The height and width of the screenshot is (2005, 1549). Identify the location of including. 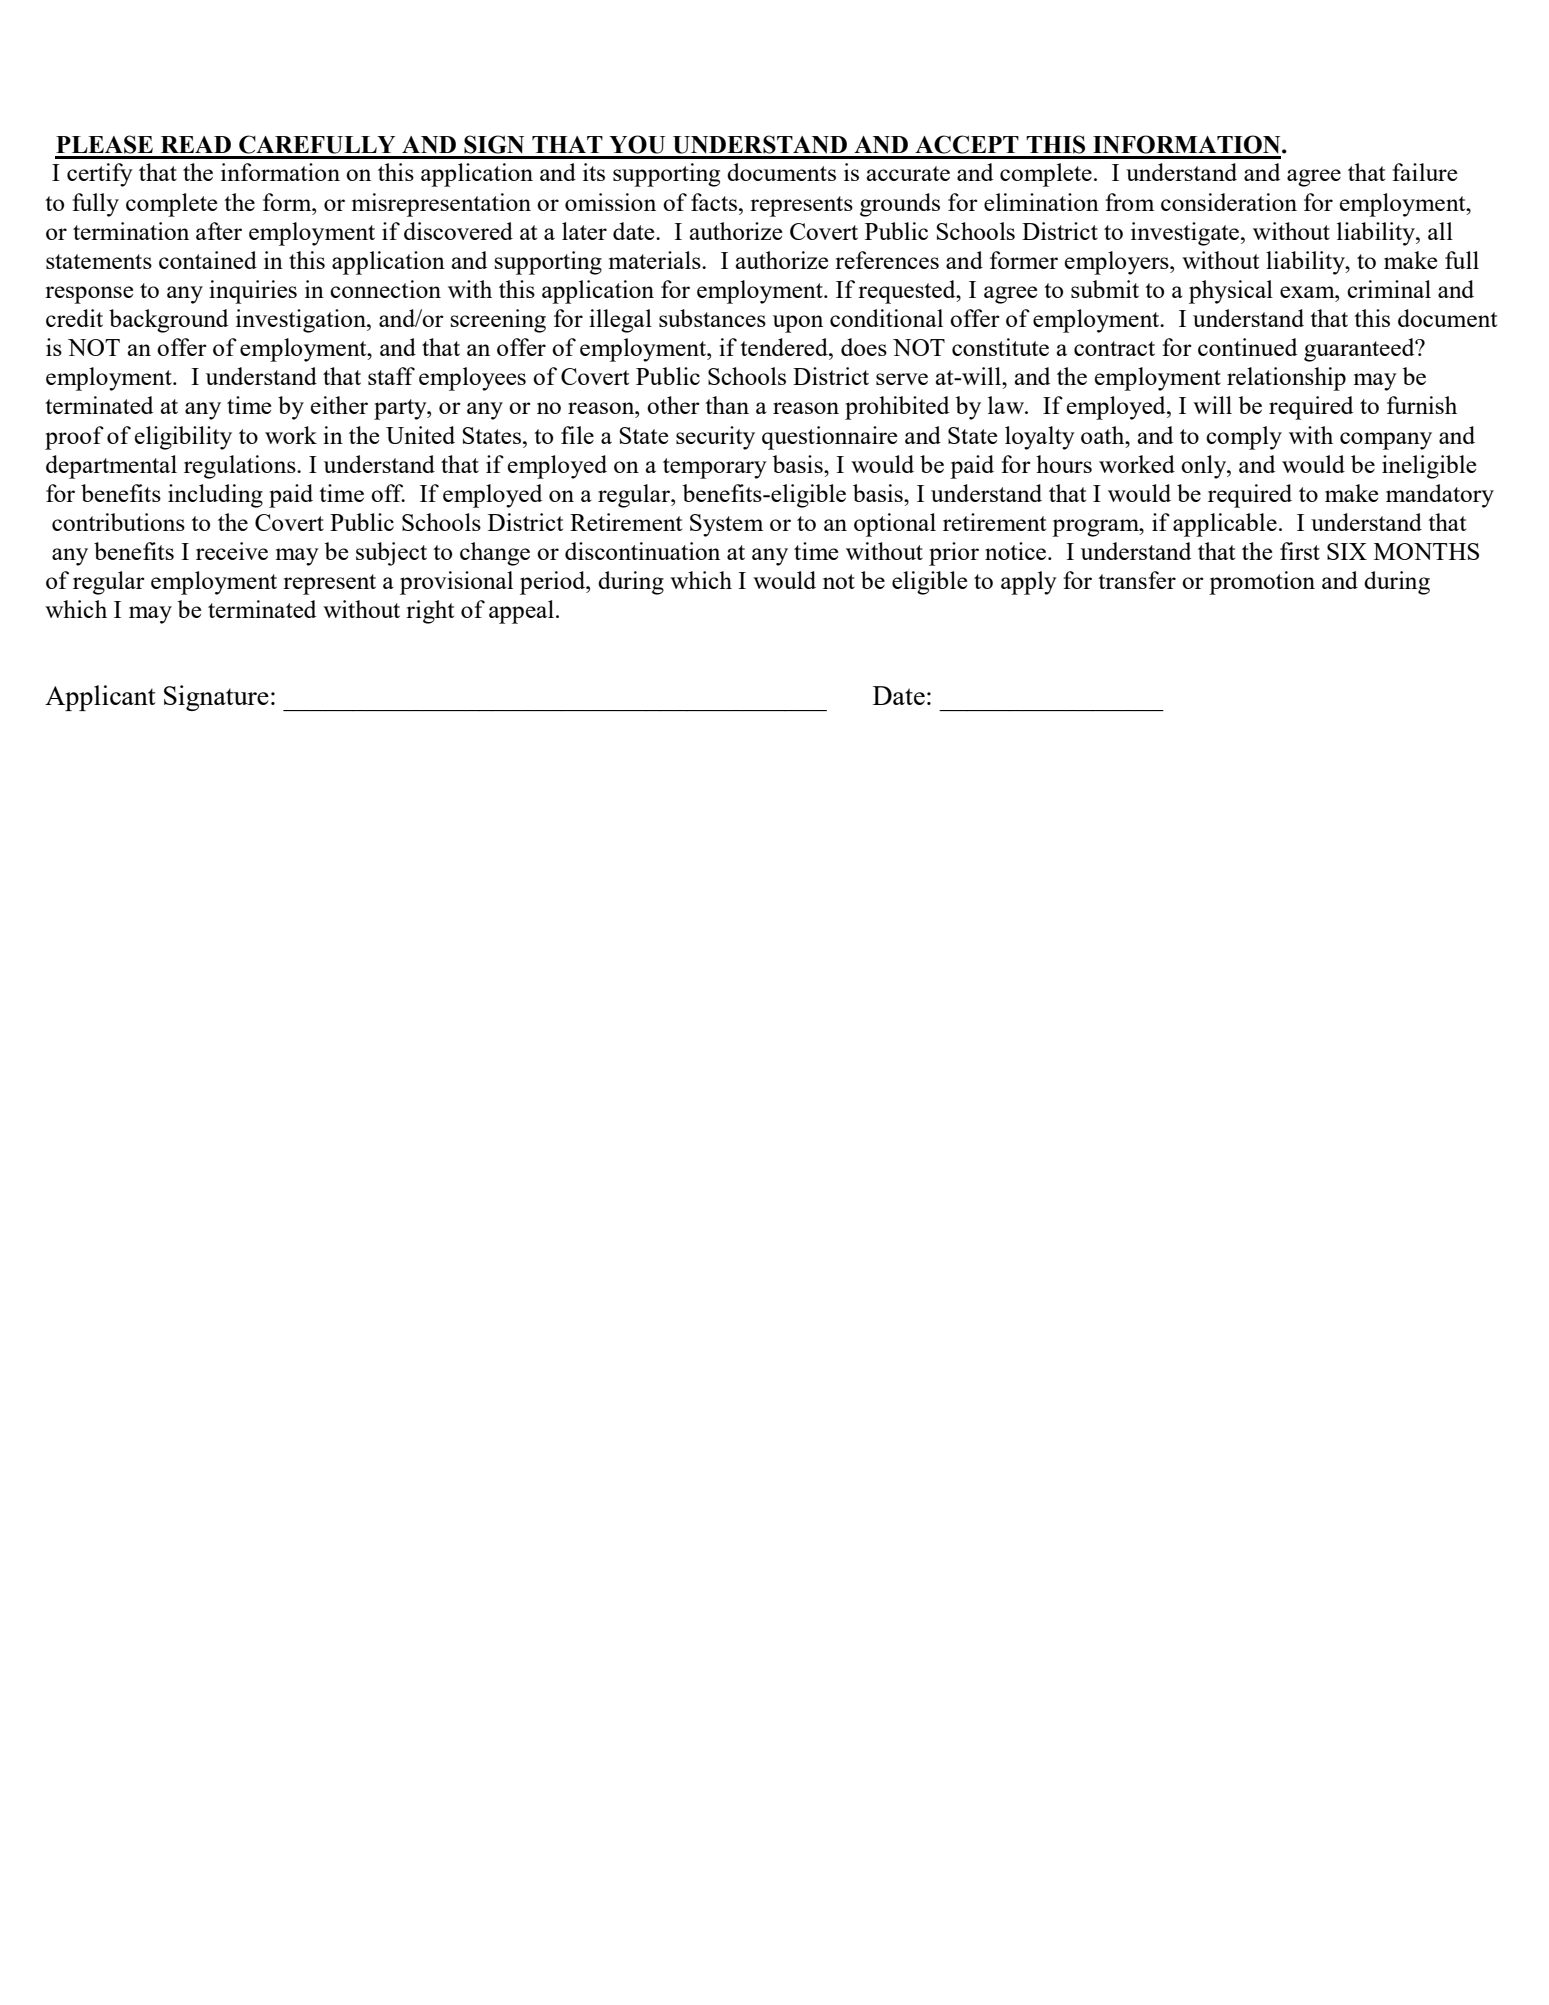
(215, 496).
